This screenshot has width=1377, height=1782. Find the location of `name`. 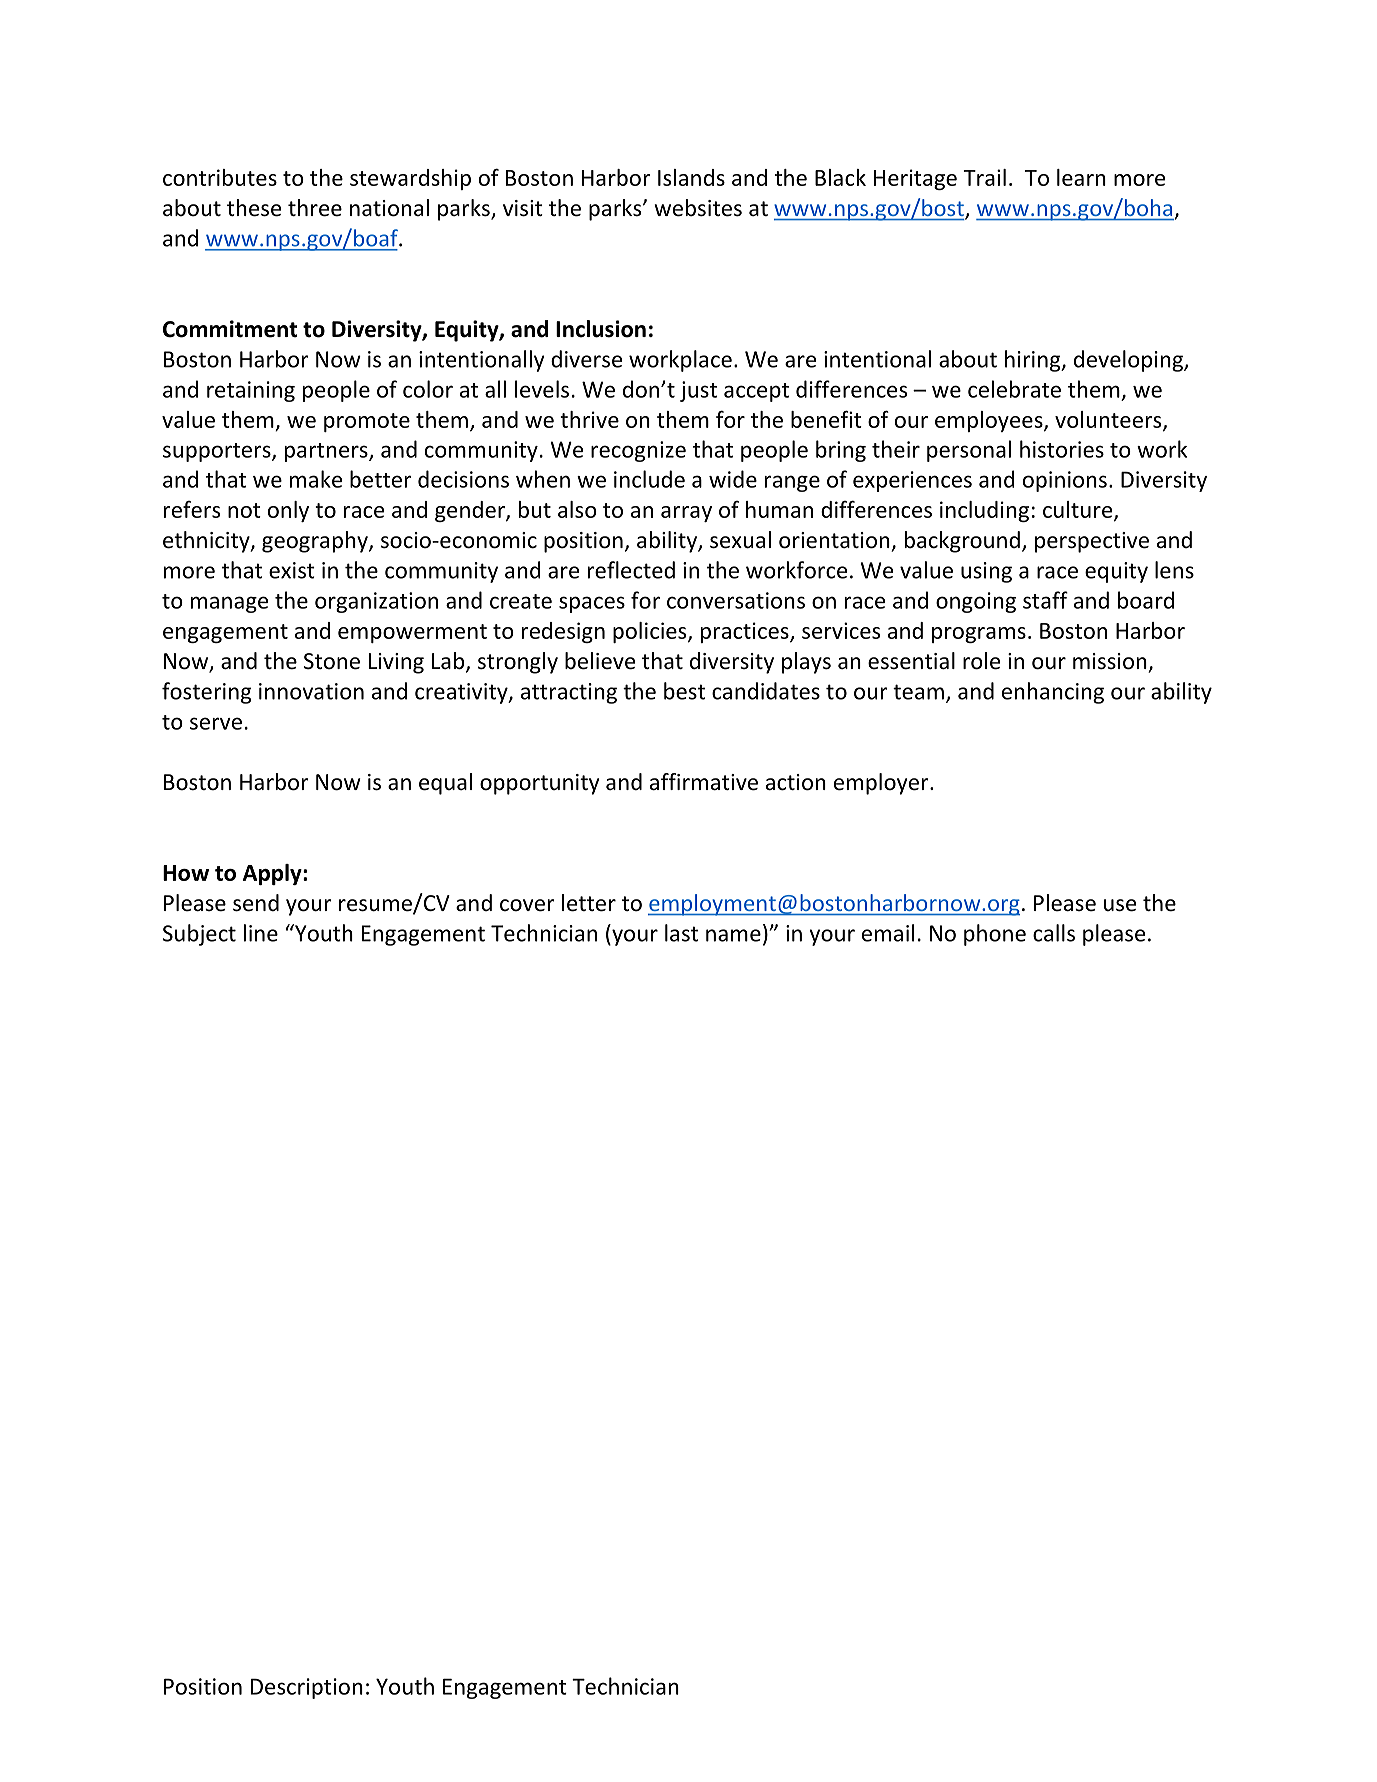

name is located at coordinates (733, 935).
